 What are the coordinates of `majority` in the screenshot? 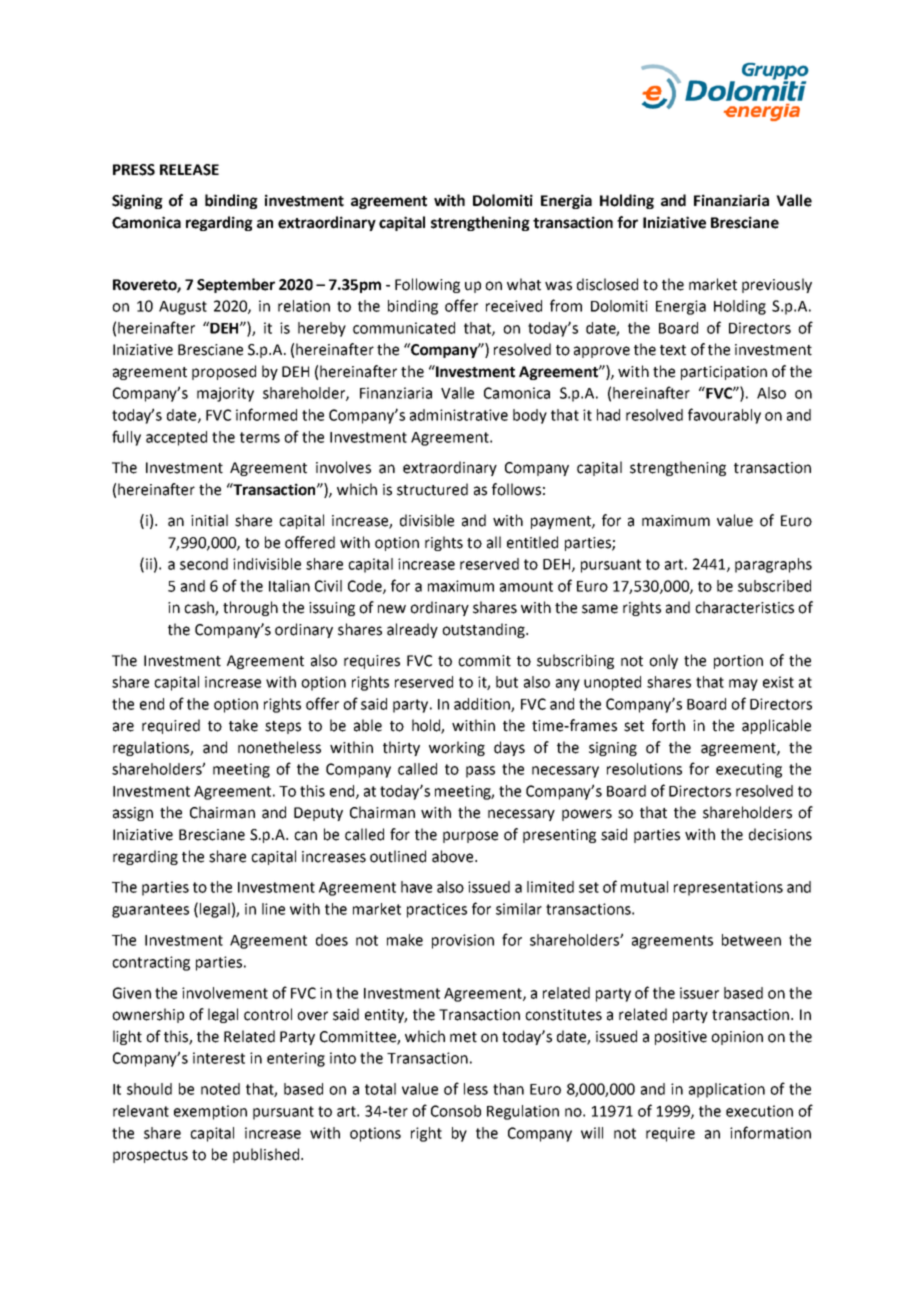 It's located at (225, 394).
